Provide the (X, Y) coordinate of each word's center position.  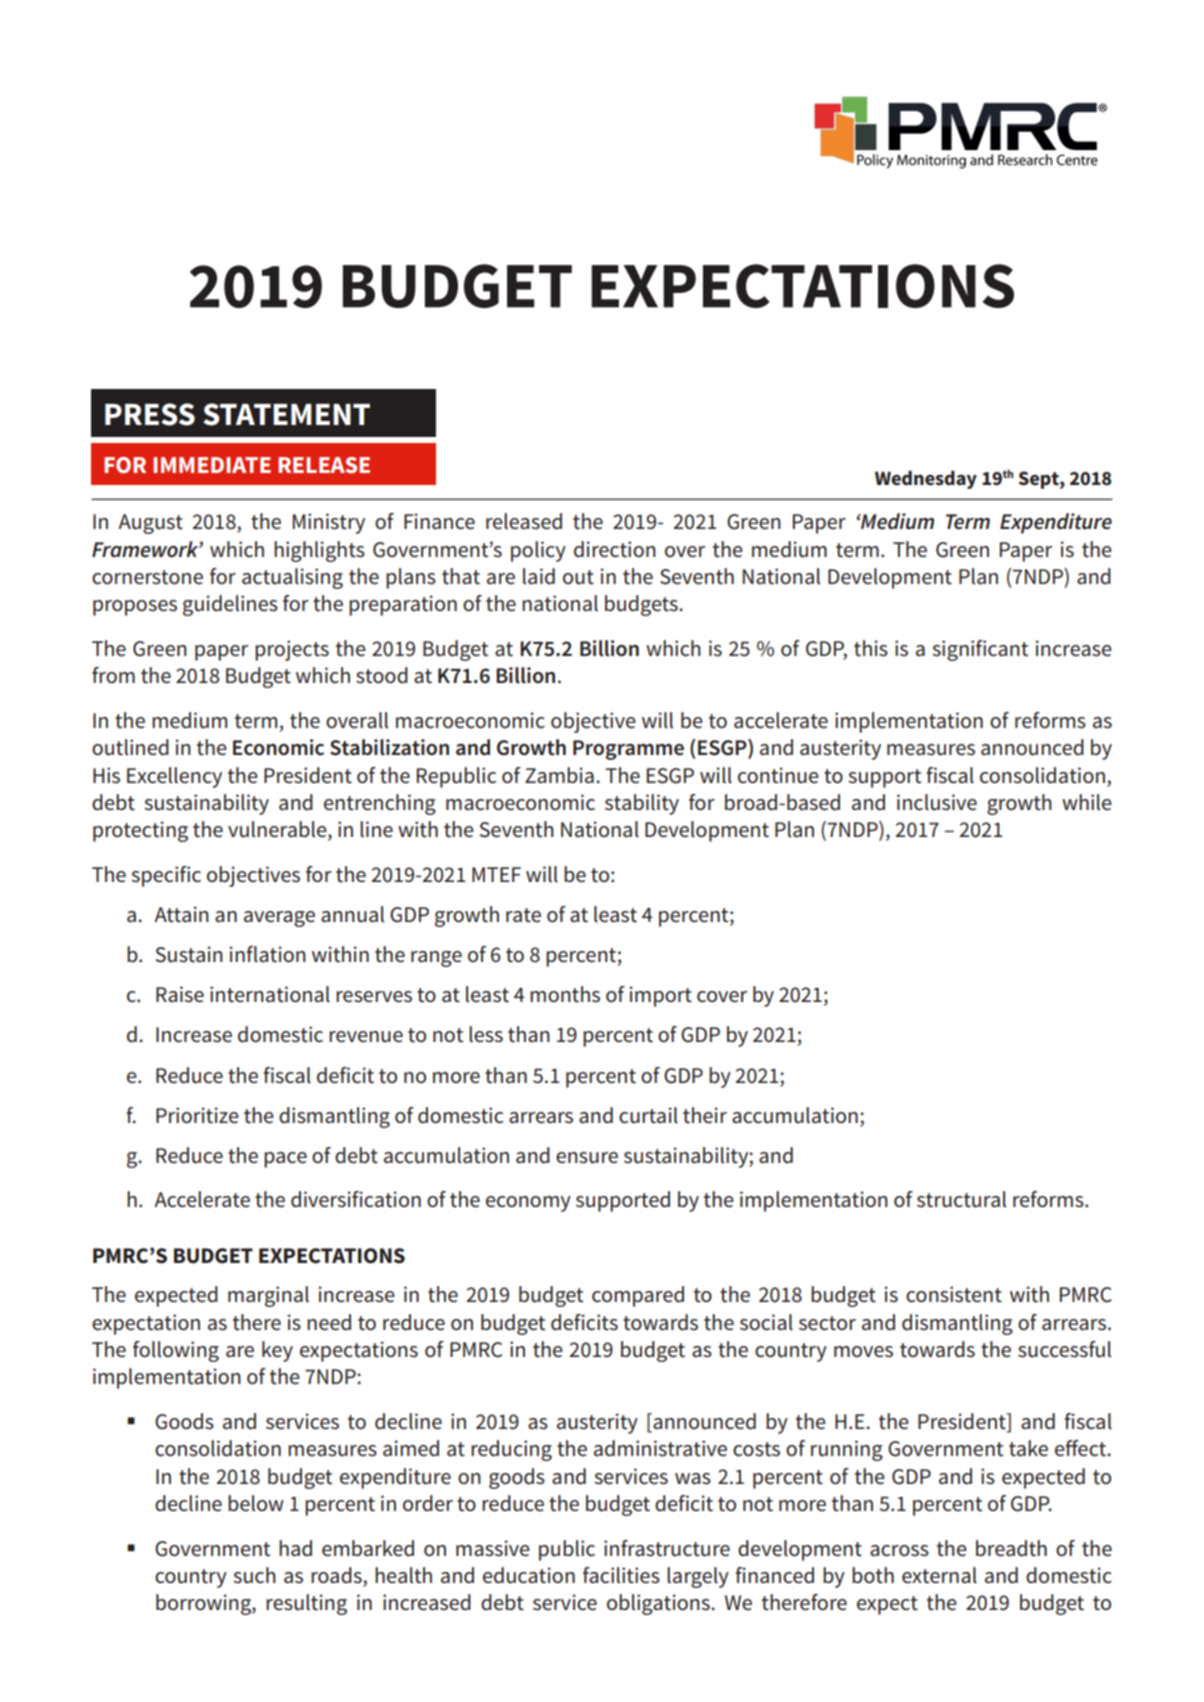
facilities (621, 1575)
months (565, 994)
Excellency (174, 777)
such (254, 1575)
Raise (180, 994)
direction (615, 549)
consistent (954, 1294)
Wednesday (926, 480)
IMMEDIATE (212, 465)
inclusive (937, 802)
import (661, 996)
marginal (268, 1296)
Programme (628, 750)
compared (638, 1296)
